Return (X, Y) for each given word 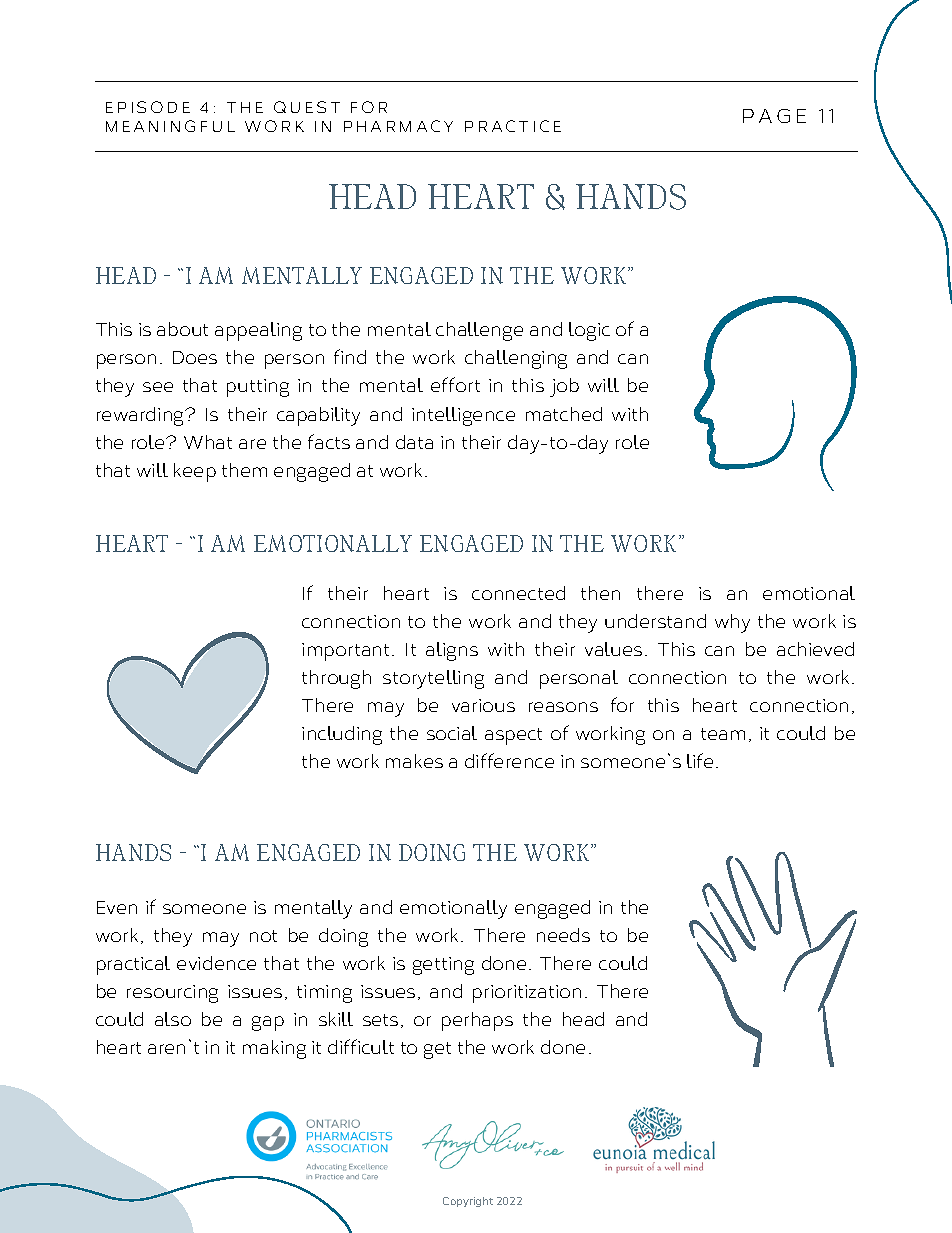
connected (518, 593)
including (342, 735)
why (732, 623)
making (274, 1049)
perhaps (477, 1021)
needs (563, 935)
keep (195, 472)
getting (443, 966)
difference (509, 760)
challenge (479, 331)
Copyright (468, 1202)
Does (195, 357)
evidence (216, 963)
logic (589, 331)
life (700, 760)
